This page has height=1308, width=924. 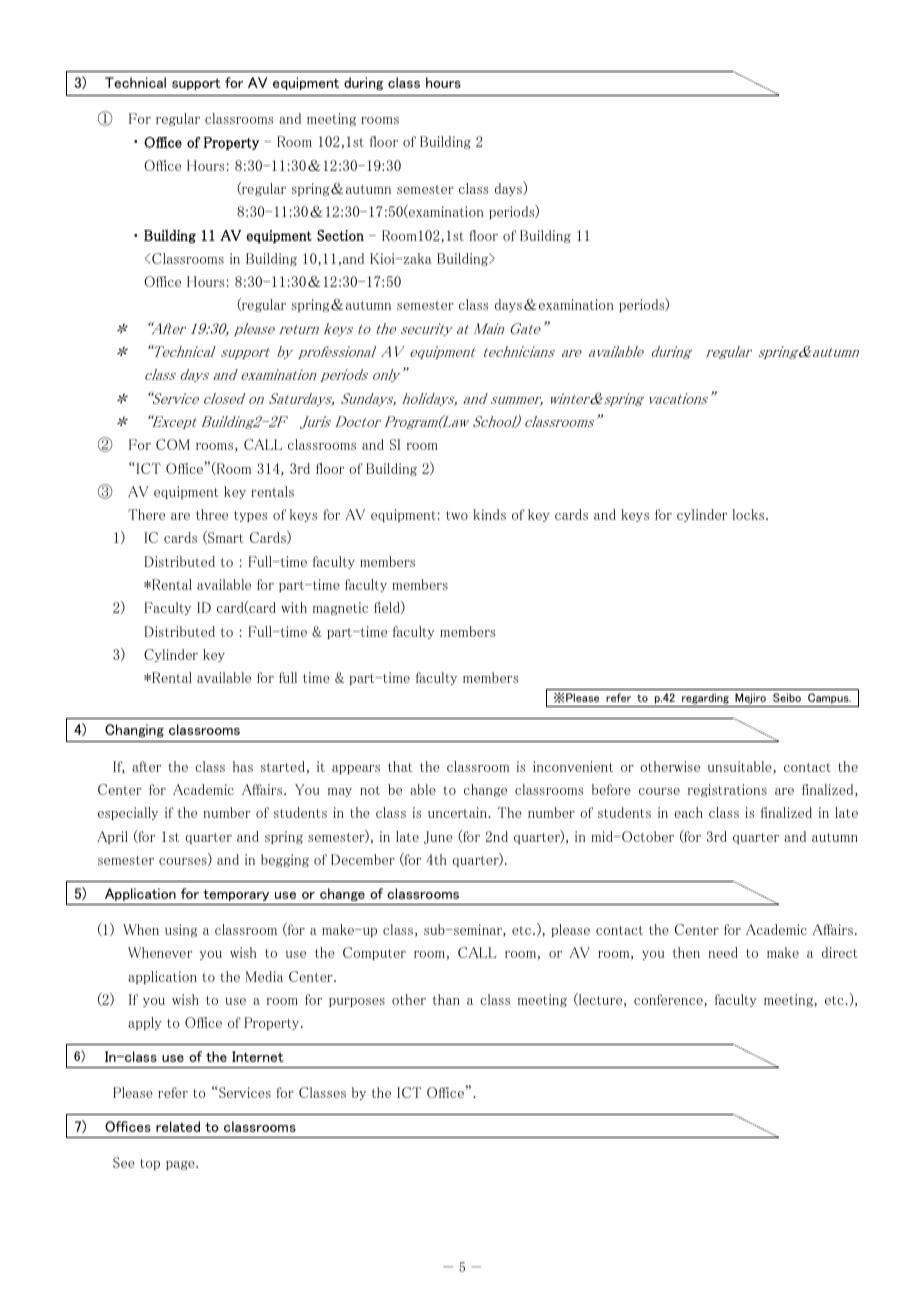 I want to click on temporary, so click(x=236, y=895).
